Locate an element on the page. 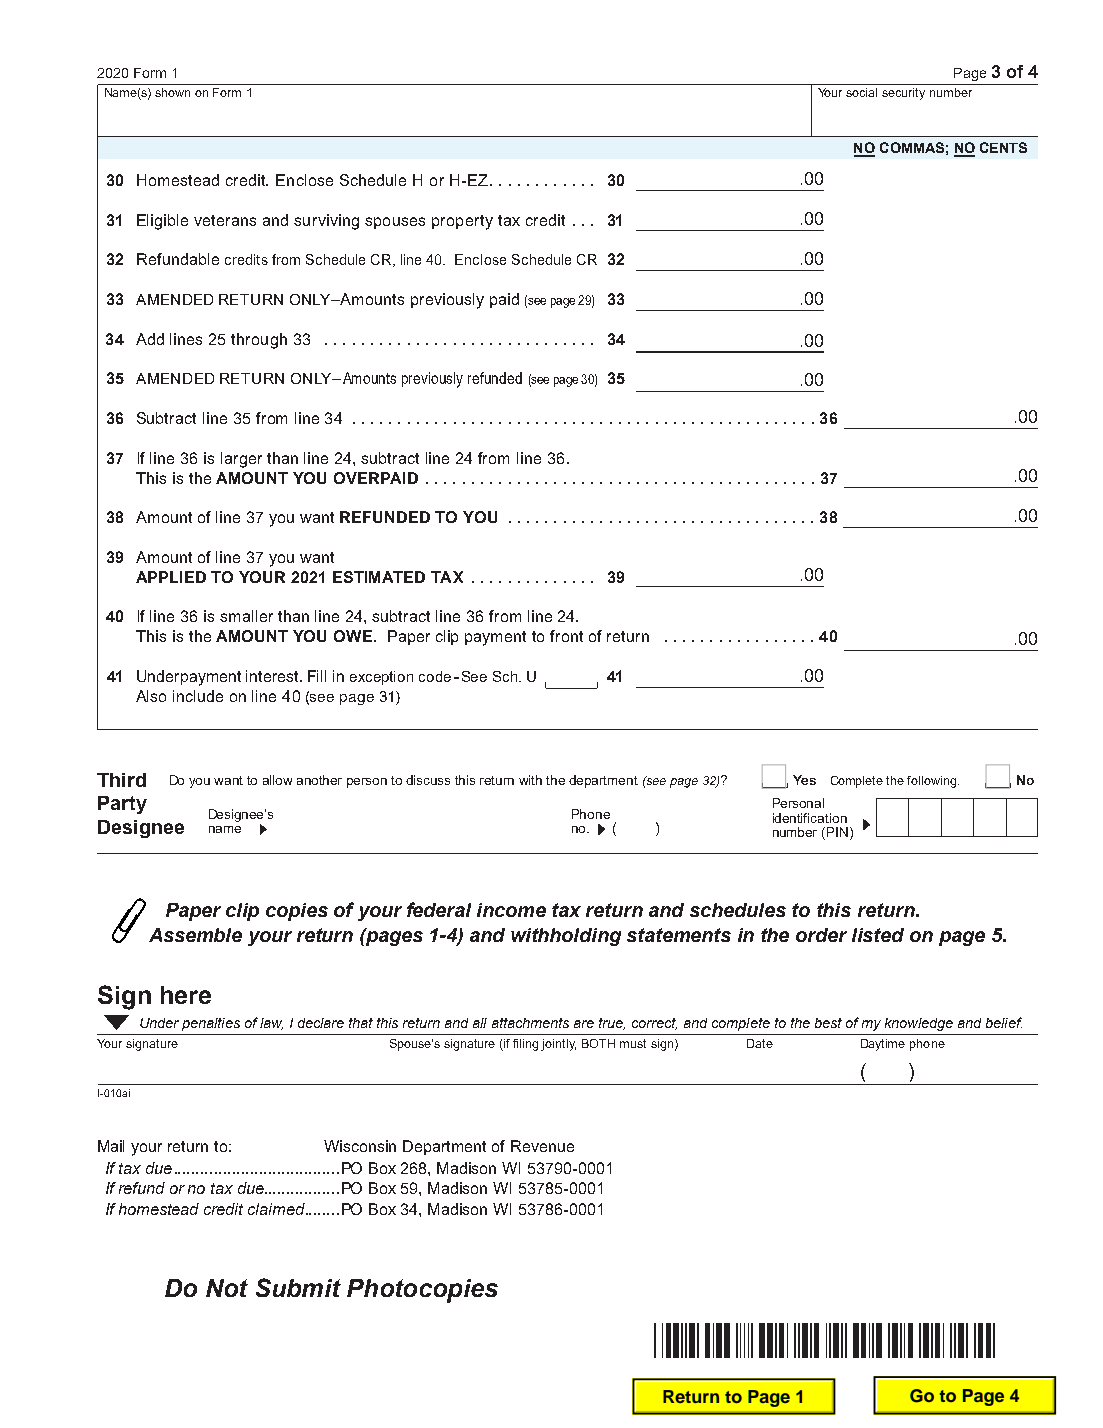 The image size is (1103, 1428). Submit is located at coordinates (298, 1287).
